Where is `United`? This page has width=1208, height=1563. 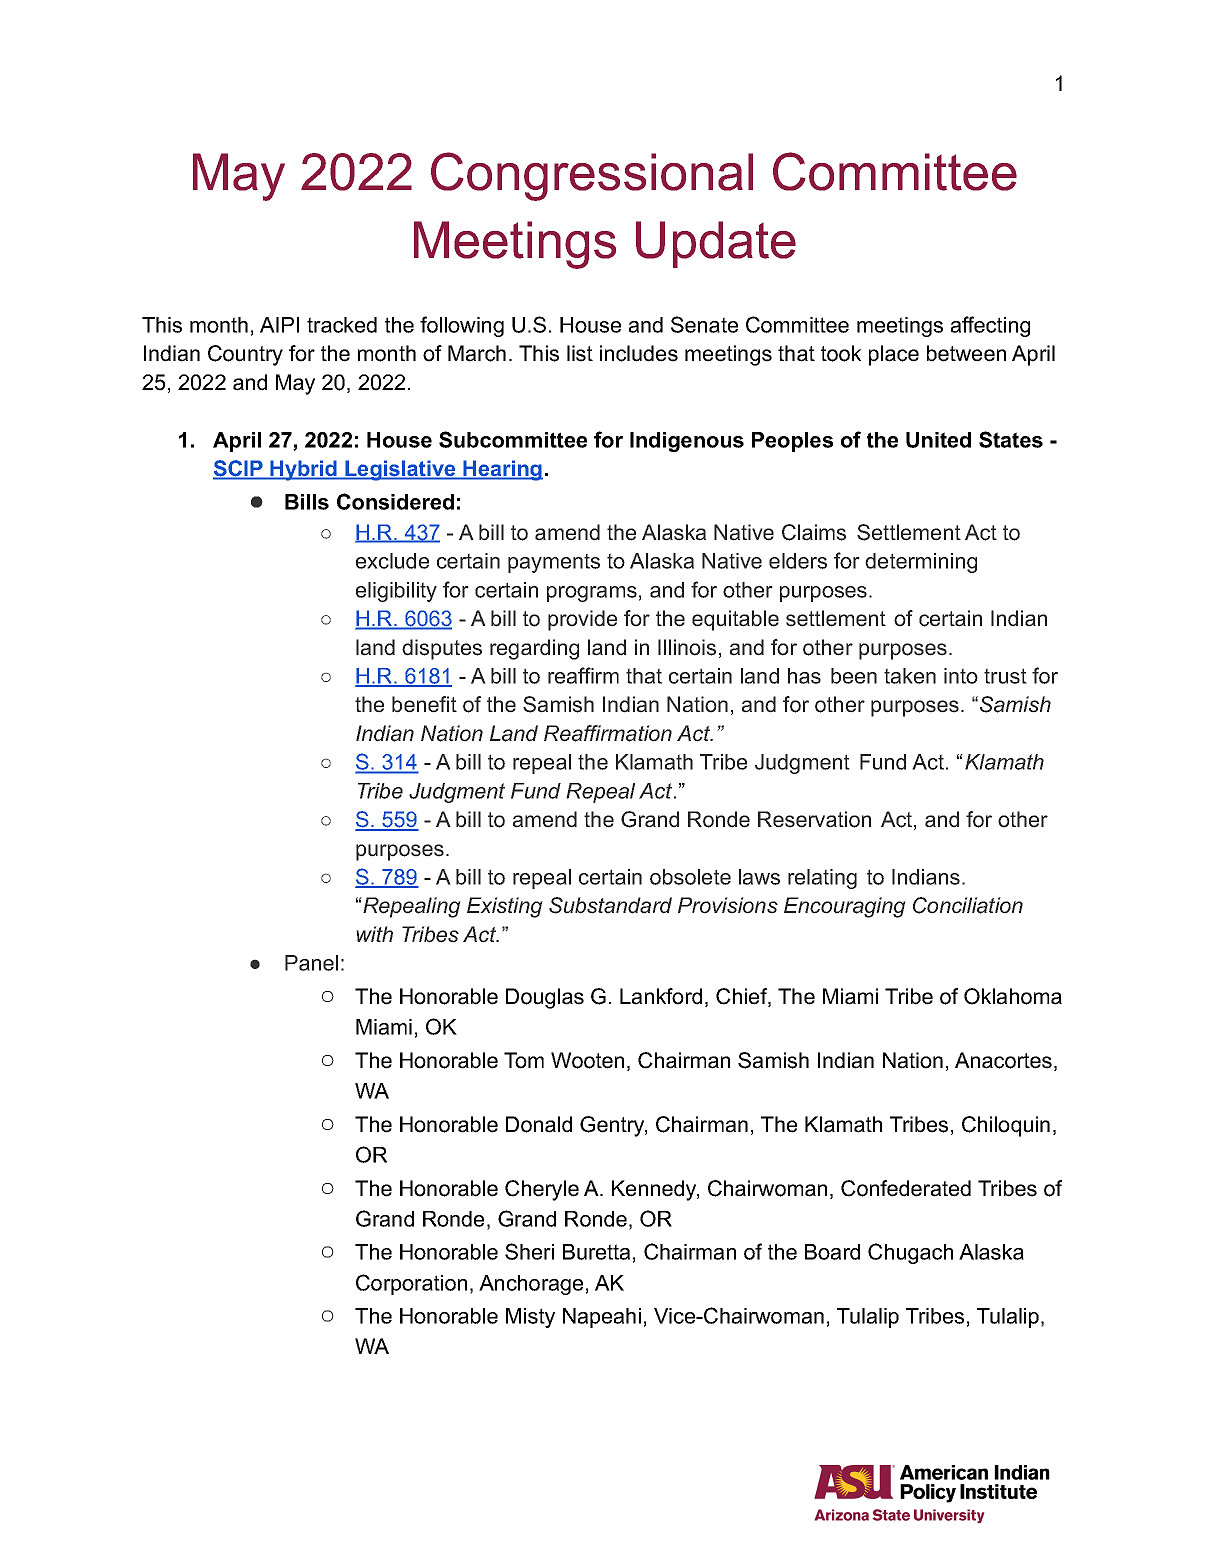 United is located at coordinates (938, 440).
